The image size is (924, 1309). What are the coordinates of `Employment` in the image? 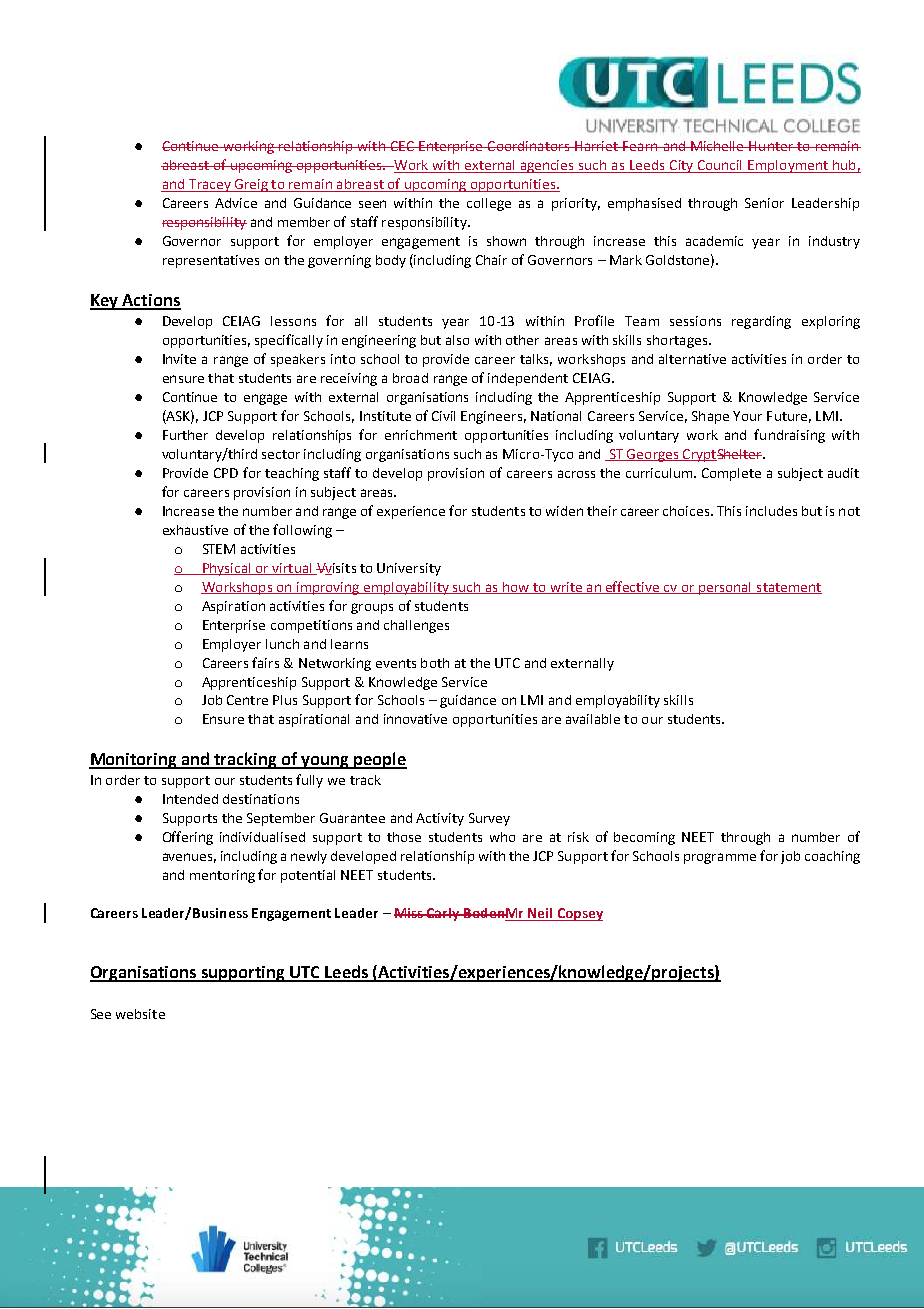 It's located at (788, 166).
